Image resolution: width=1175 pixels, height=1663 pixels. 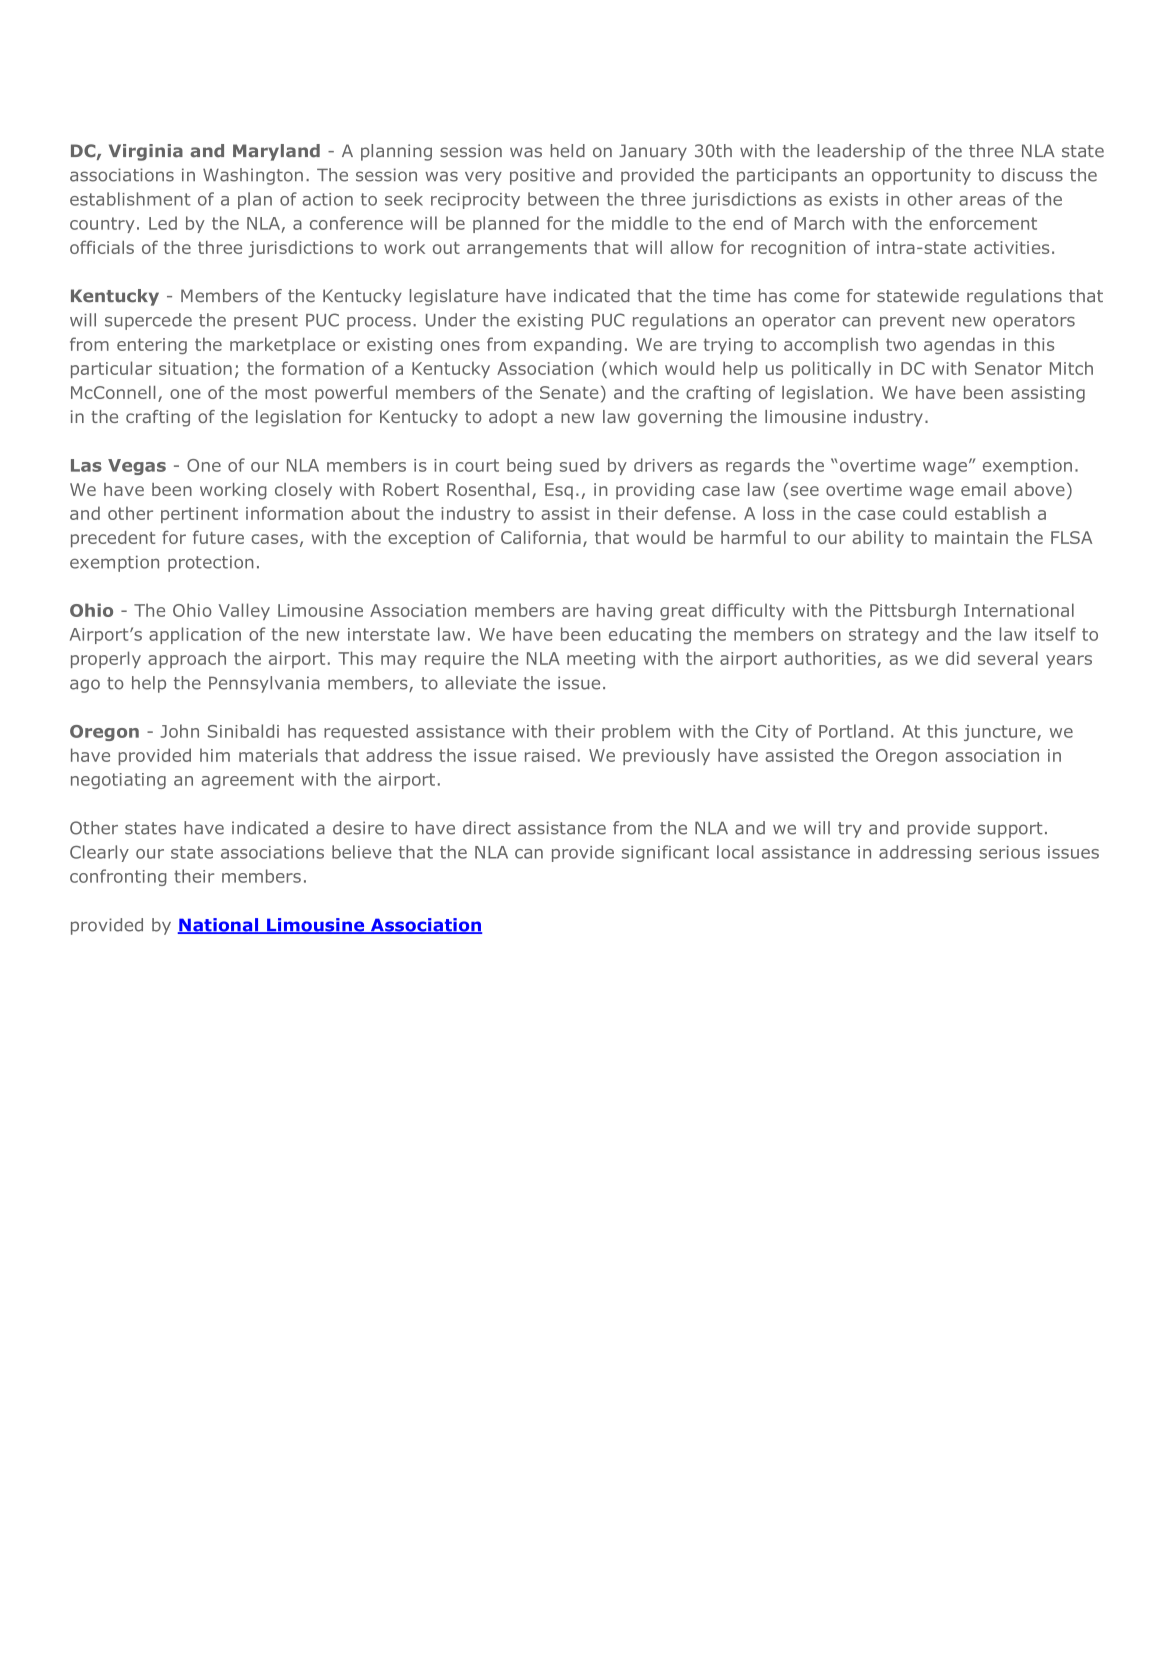 I want to click on positive, so click(x=542, y=176).
